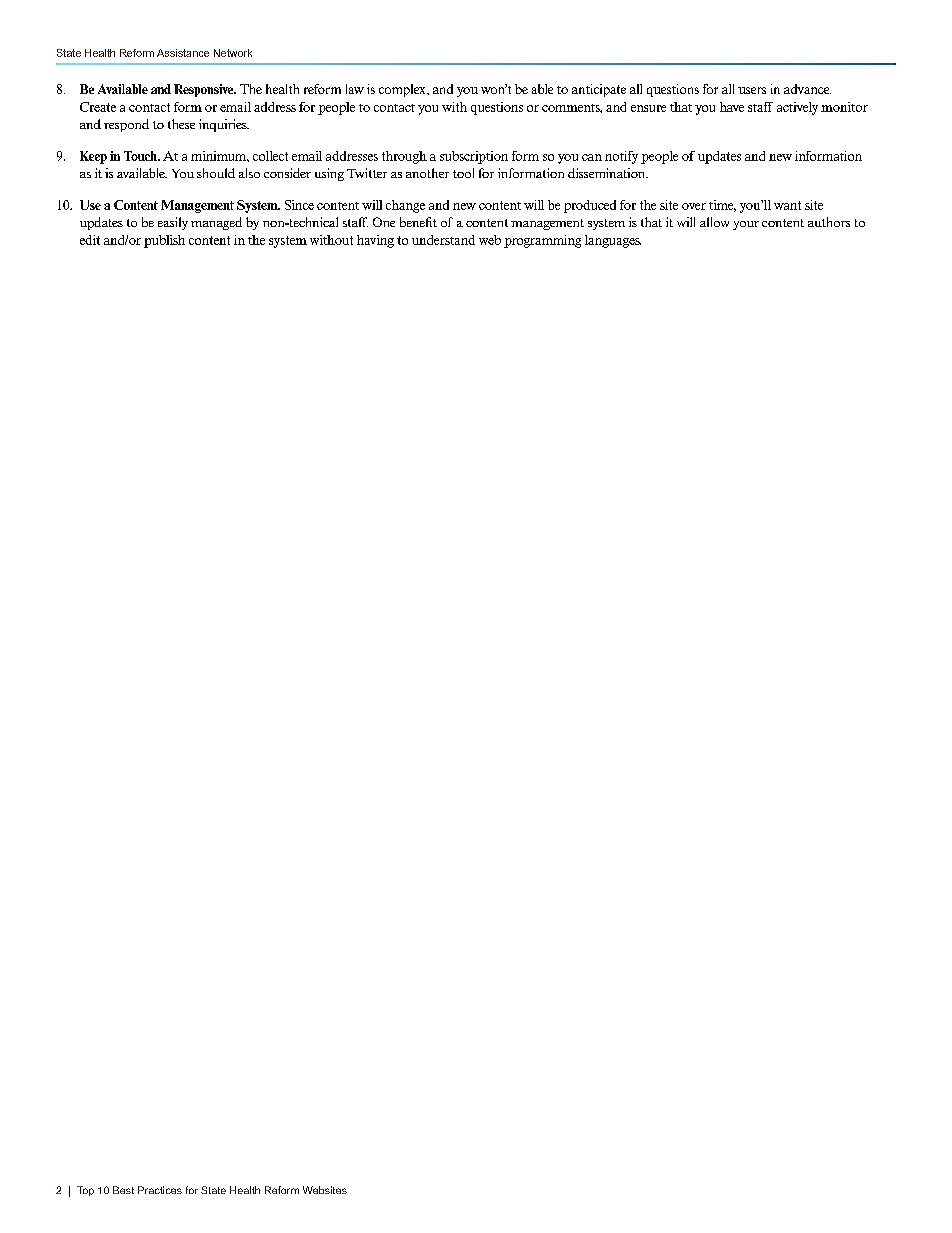 This document has width=952, height=1233. What do you see at coordinates (123, 1190) in the document?
I see `Best` at bounding box center [123, 1190].
